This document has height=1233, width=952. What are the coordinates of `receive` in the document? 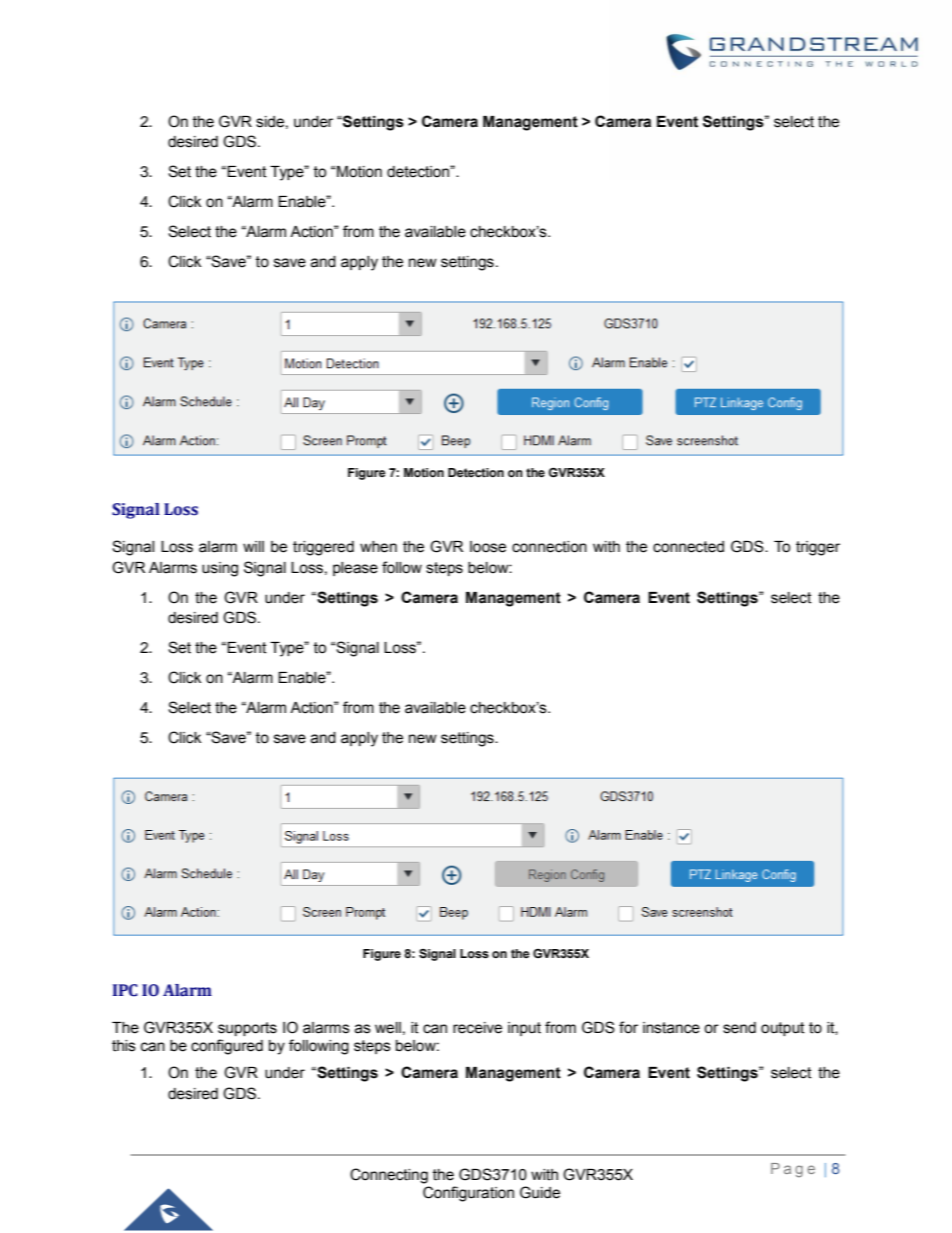 It's located at (477, 1028).
